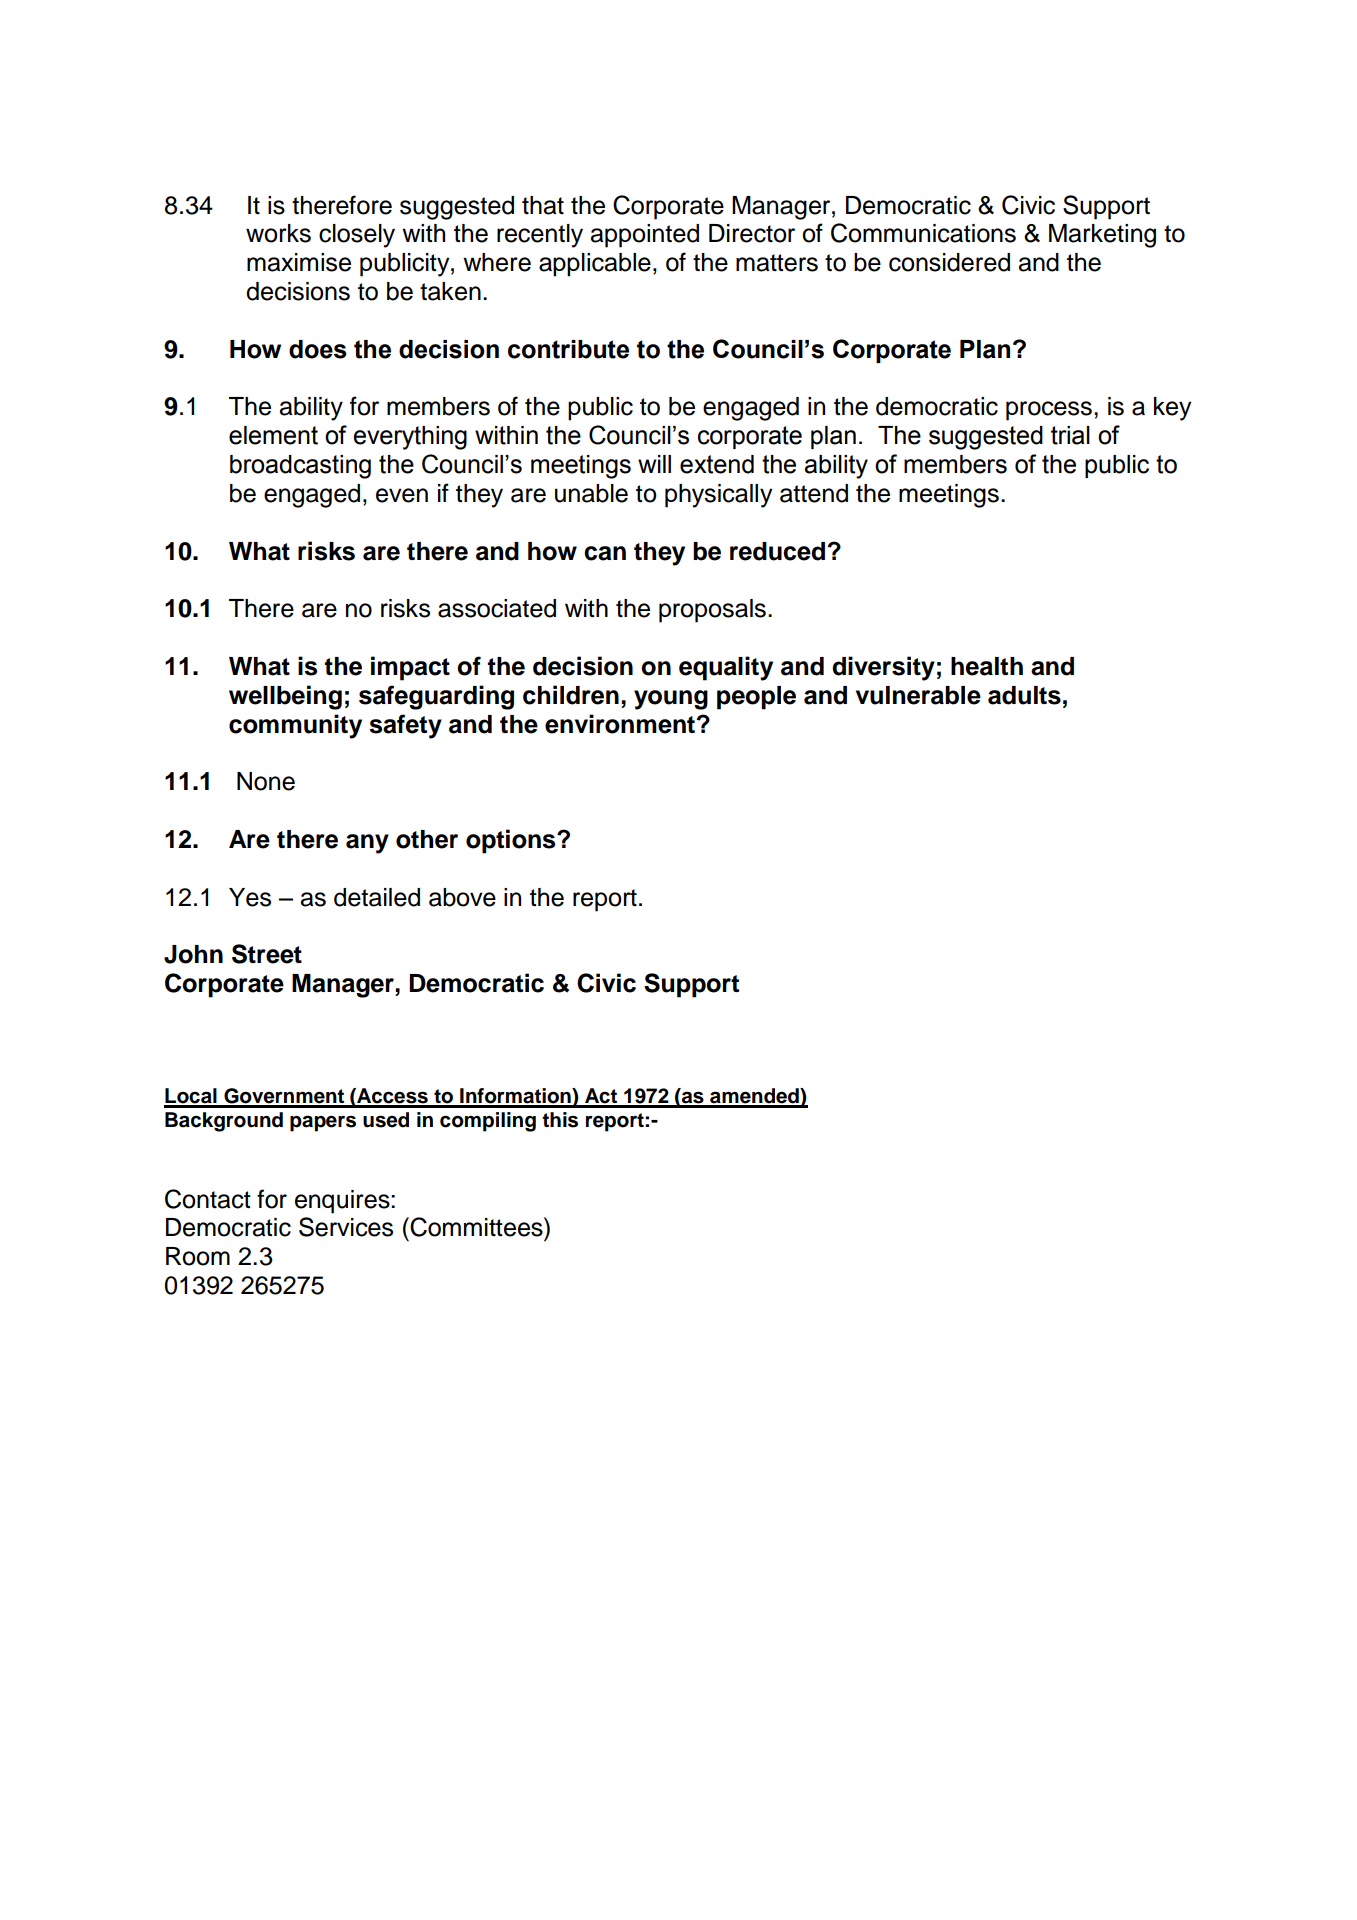 The height and width of the screenshot is (1920, 1357). What do you see at coordinates (718, 496) in the screenshot?
I see `physically` at bounding box center [718, 496].
